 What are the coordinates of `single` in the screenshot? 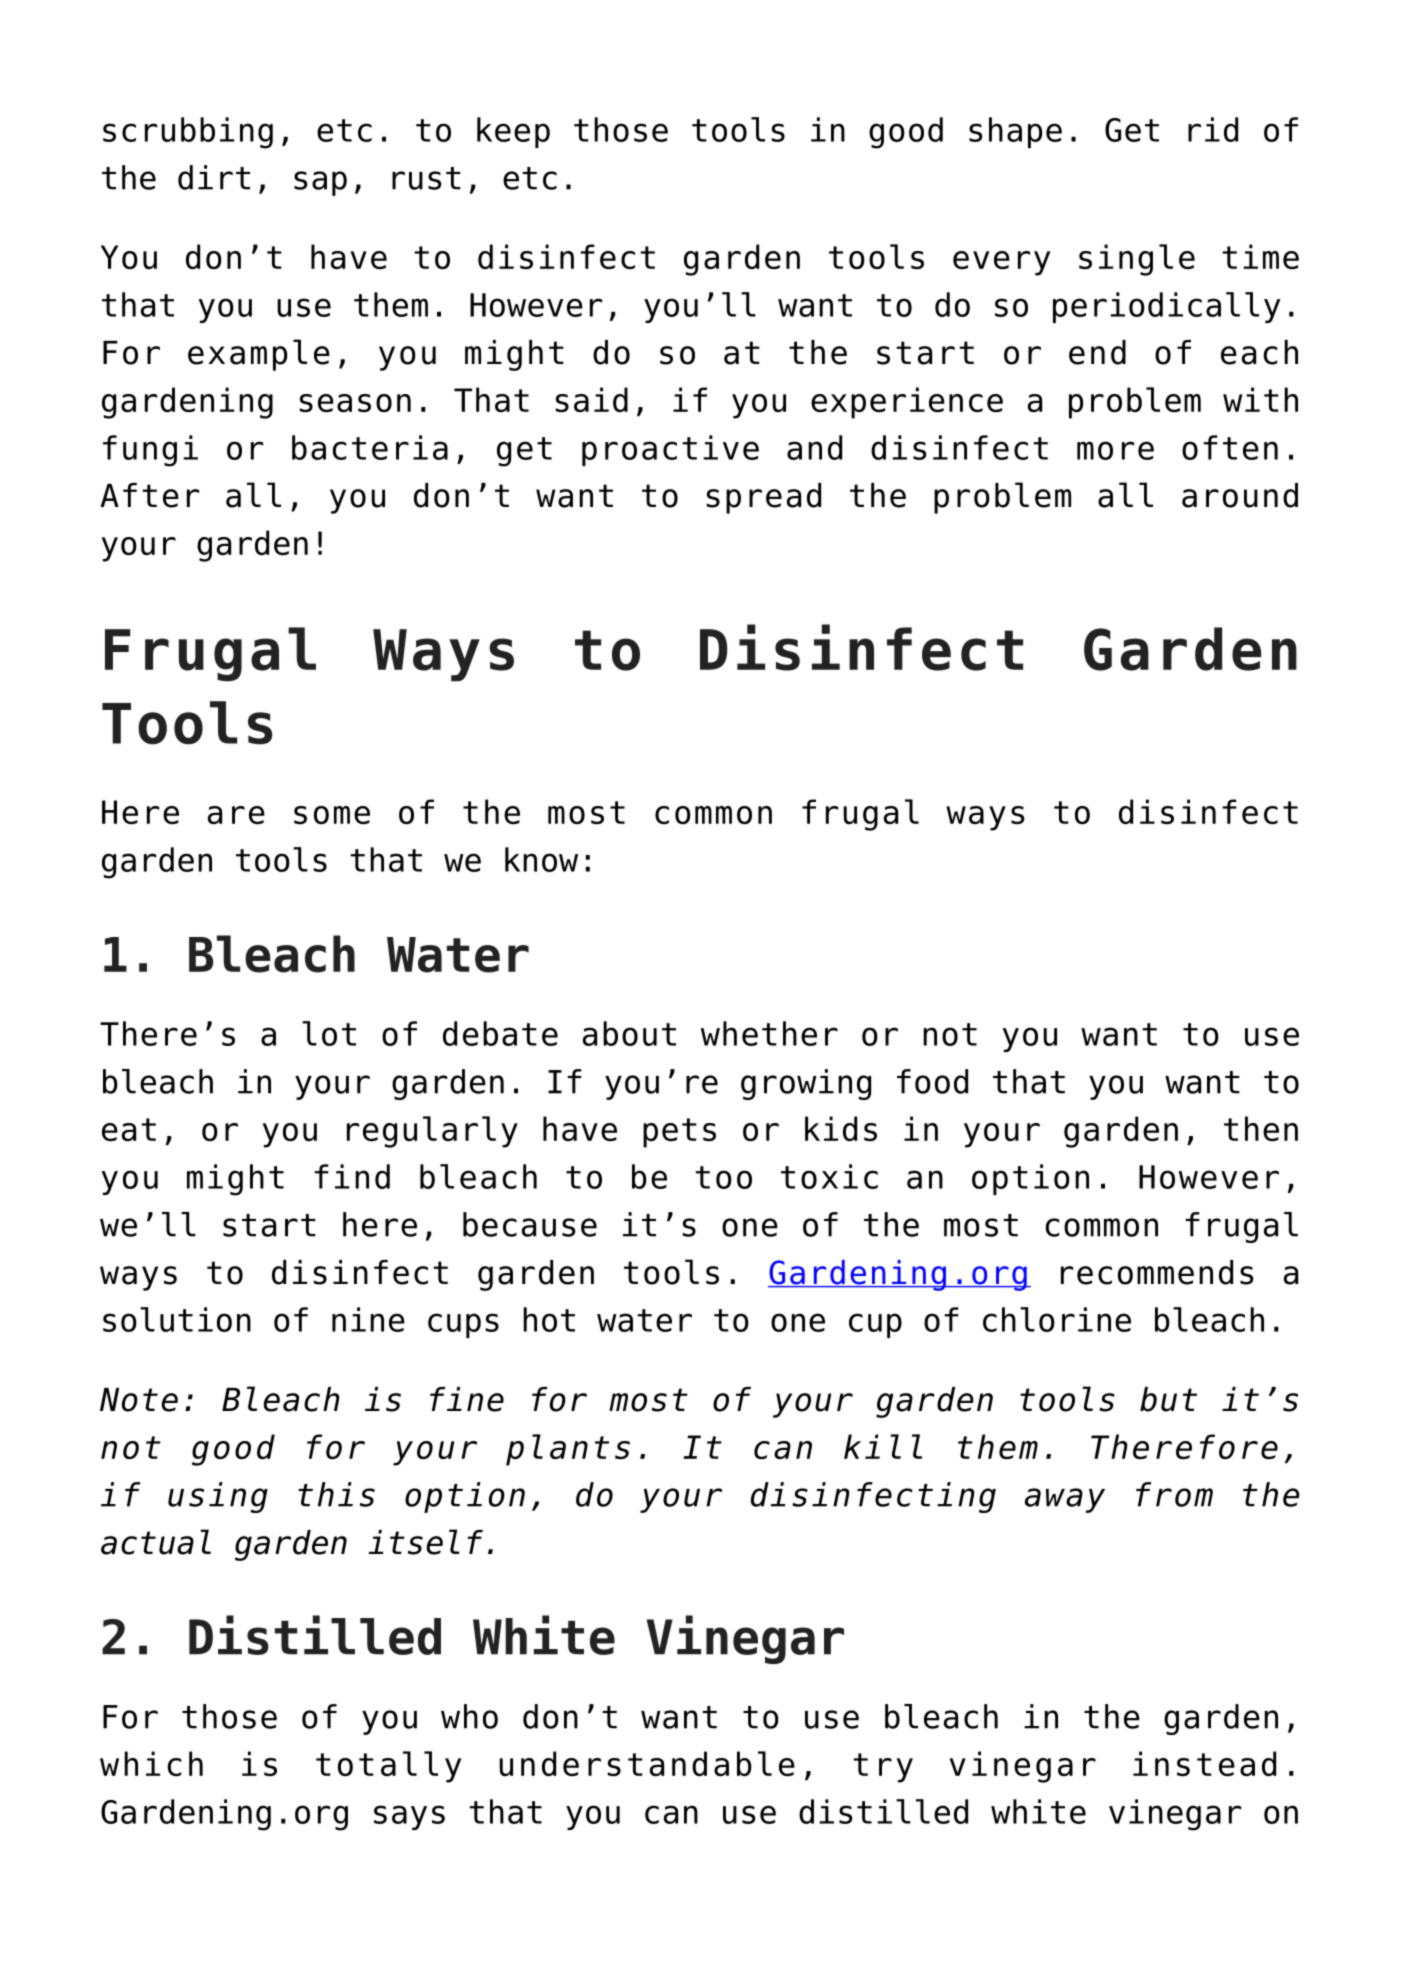 It's located at (1137, 260).
